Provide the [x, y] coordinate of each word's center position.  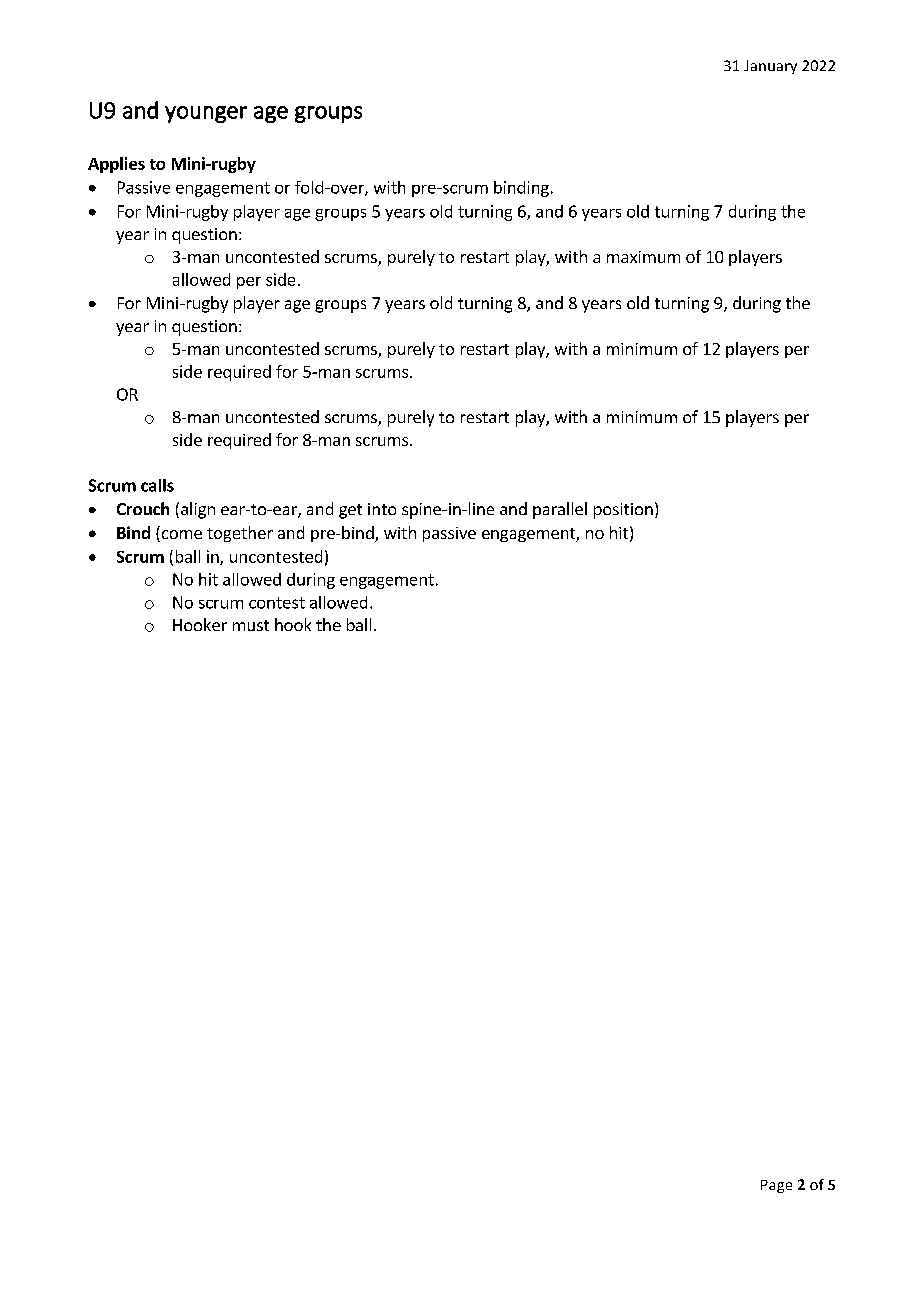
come [180, 536]
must [251, 625]
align [198, 510]
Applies [116, 165]
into [382, 509]
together [240, 534]
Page [776, 1186]
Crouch [143, 508]
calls [157, 485]
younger [206, 114]
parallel [560, 510]
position [623, 511]
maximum [643, 257]
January [770, 67]
